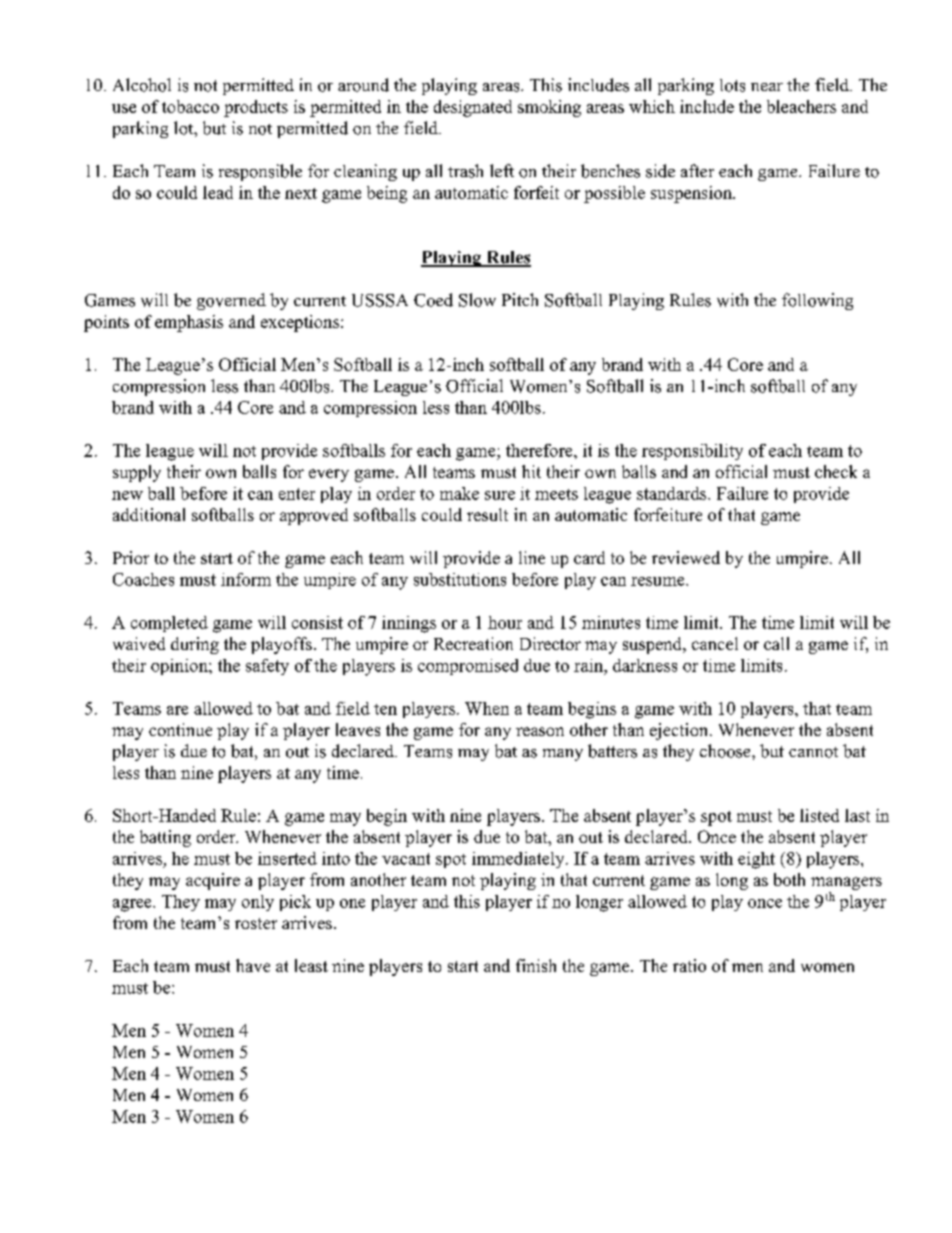 This screenshot has width=952, height=1233. What do you see at coordinates (536, 965) in the screenshot?
I see `finish` at bounding box center [536, 965].
